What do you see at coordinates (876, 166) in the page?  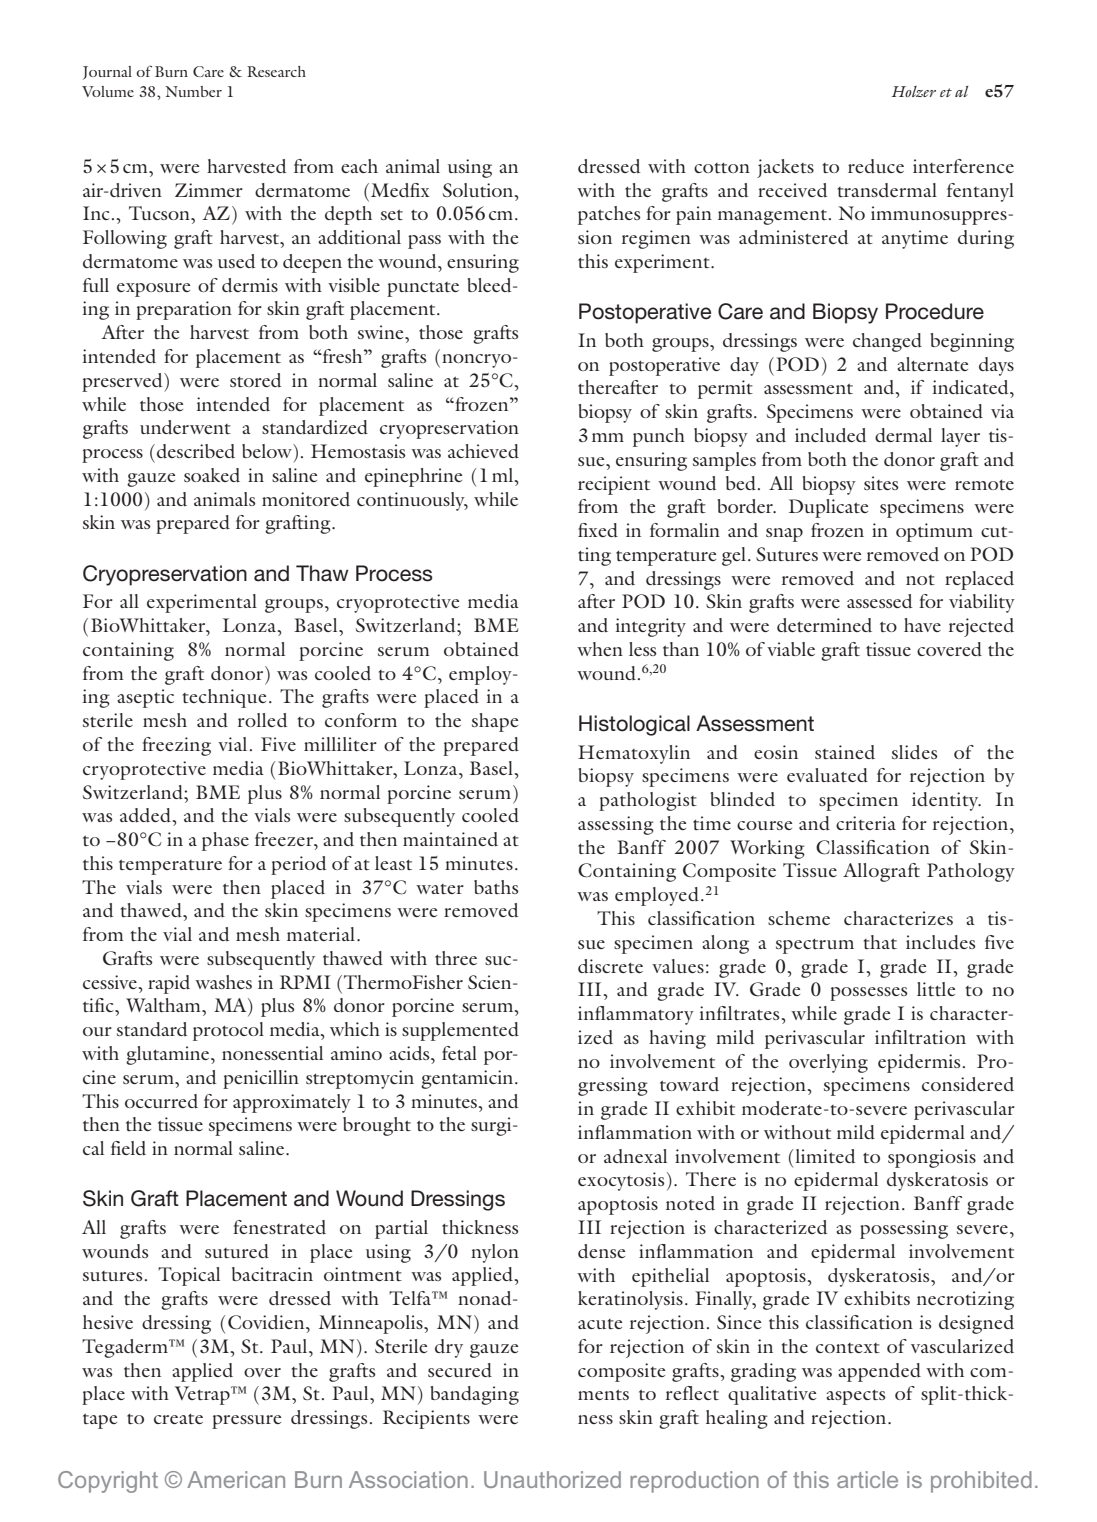 I see `reduce` at bounding box center [876, 166].
